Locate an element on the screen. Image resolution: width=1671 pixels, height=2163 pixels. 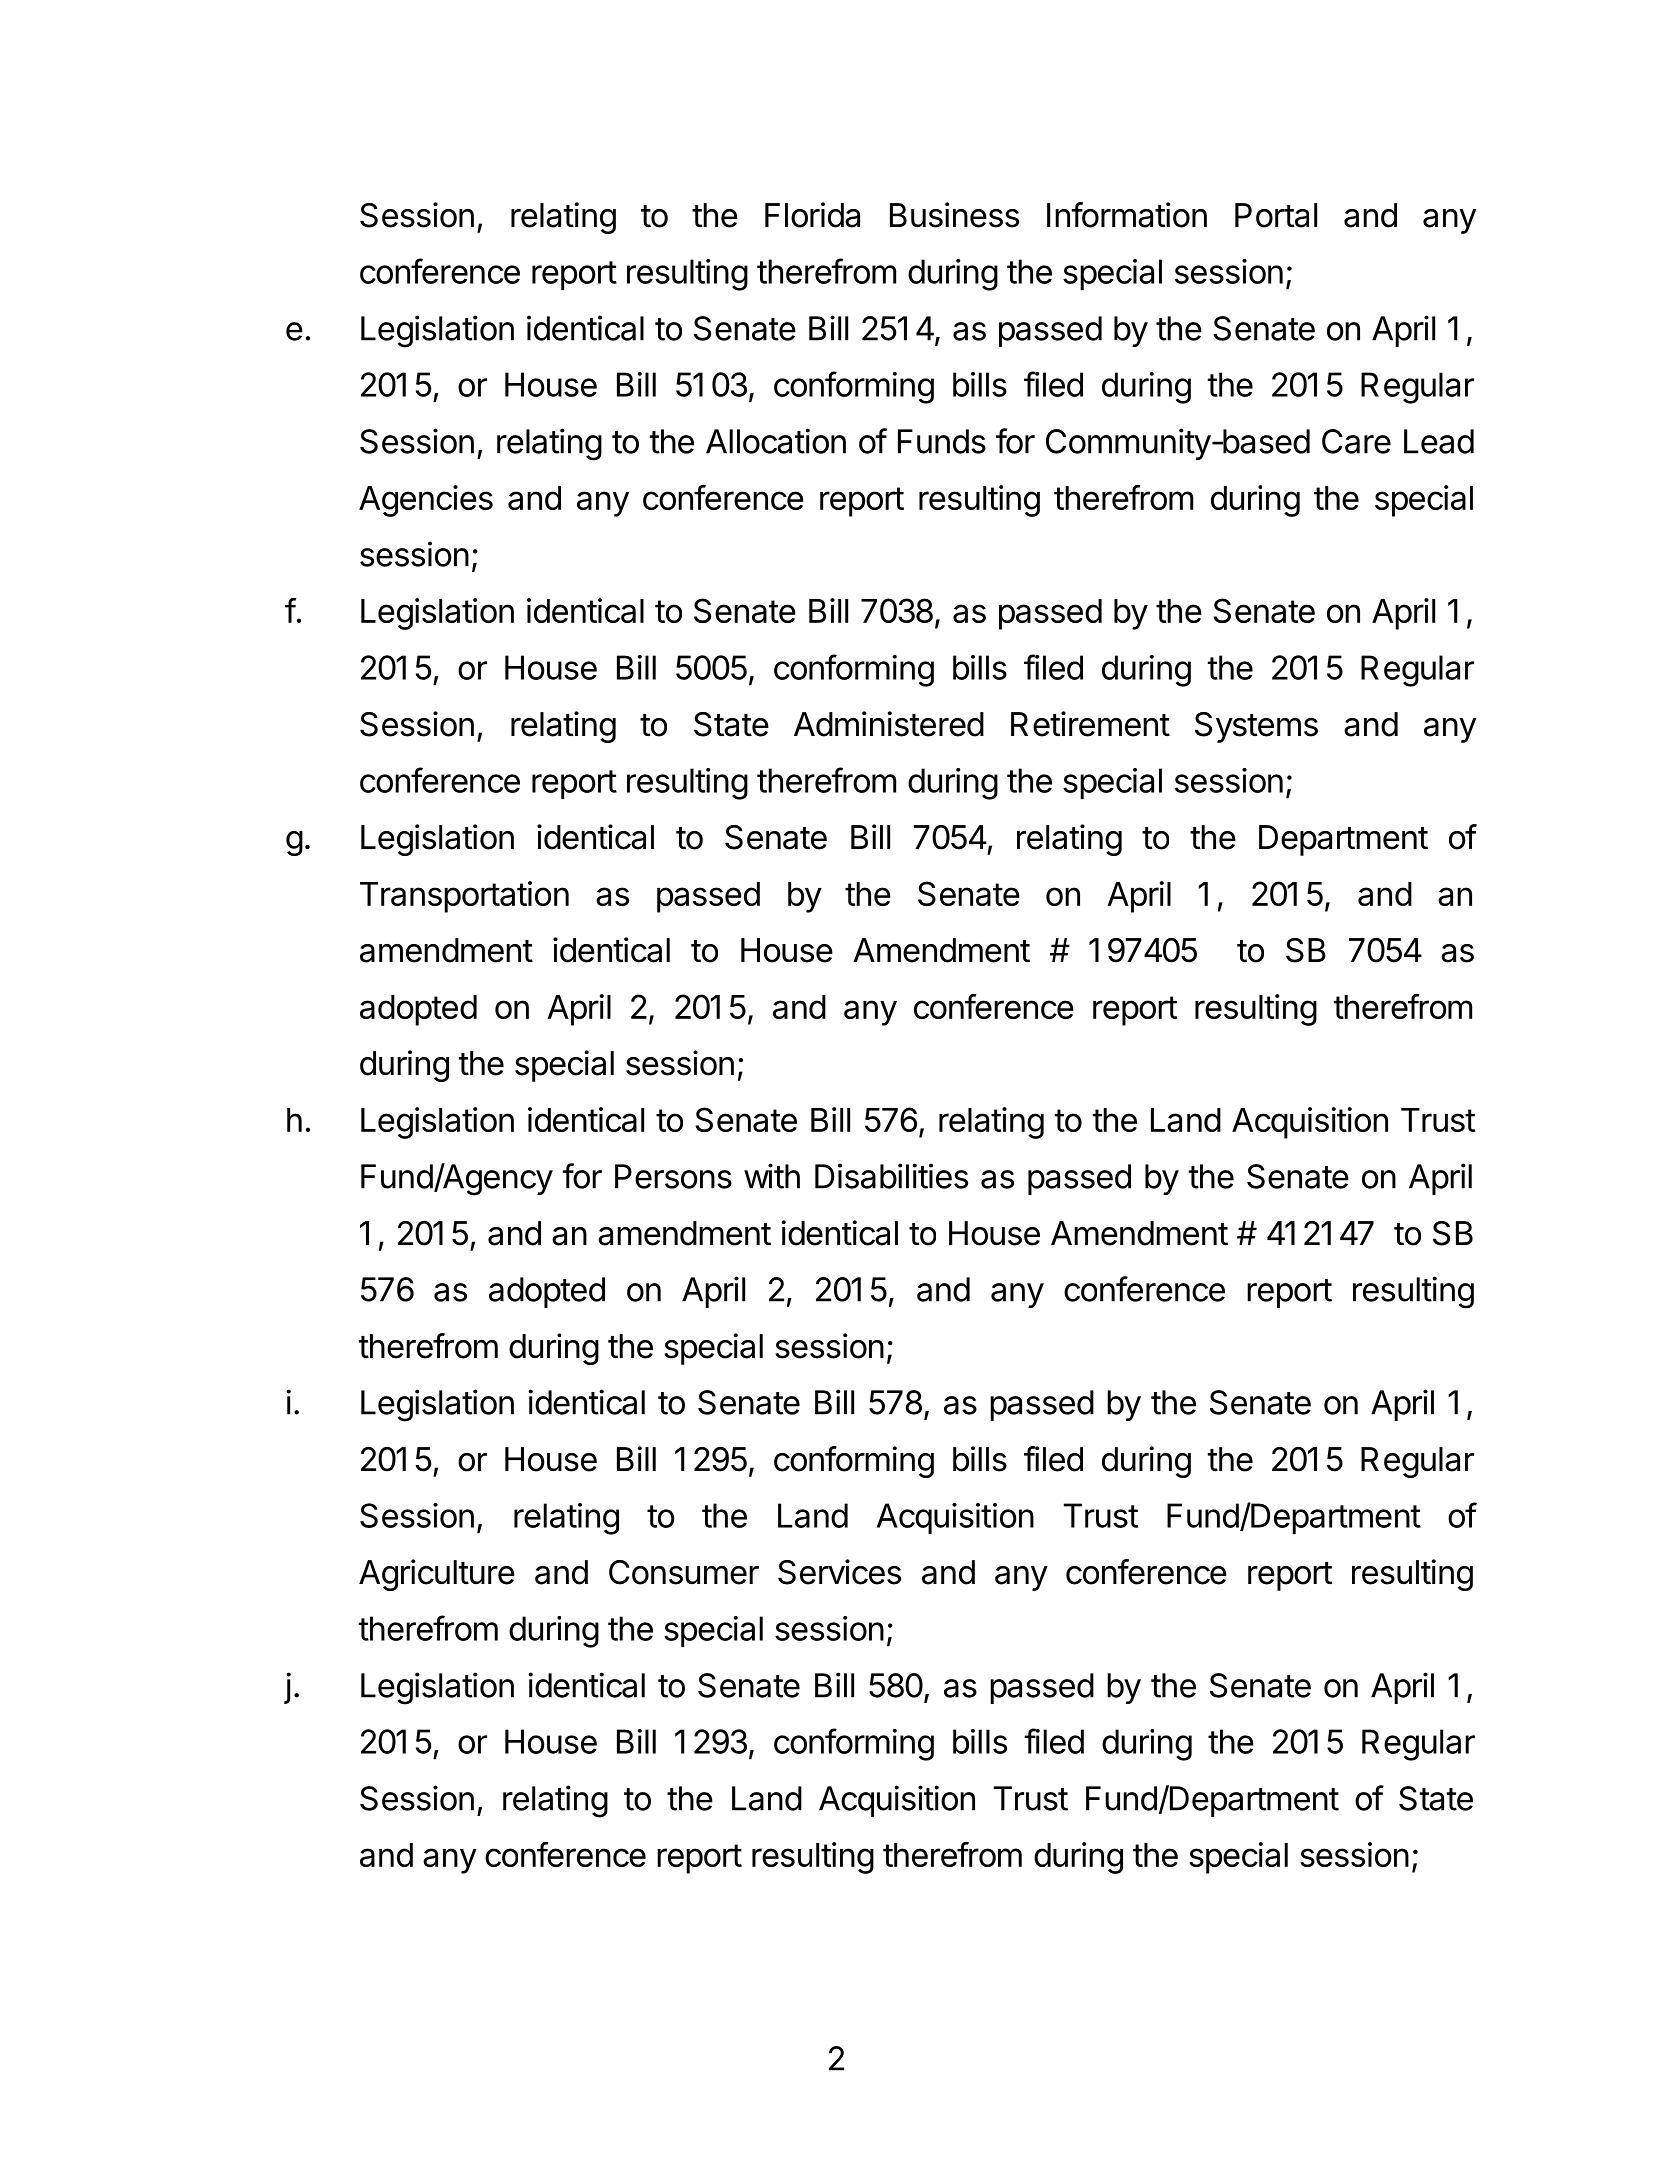
Administered is located at coordinates (889, 724).
